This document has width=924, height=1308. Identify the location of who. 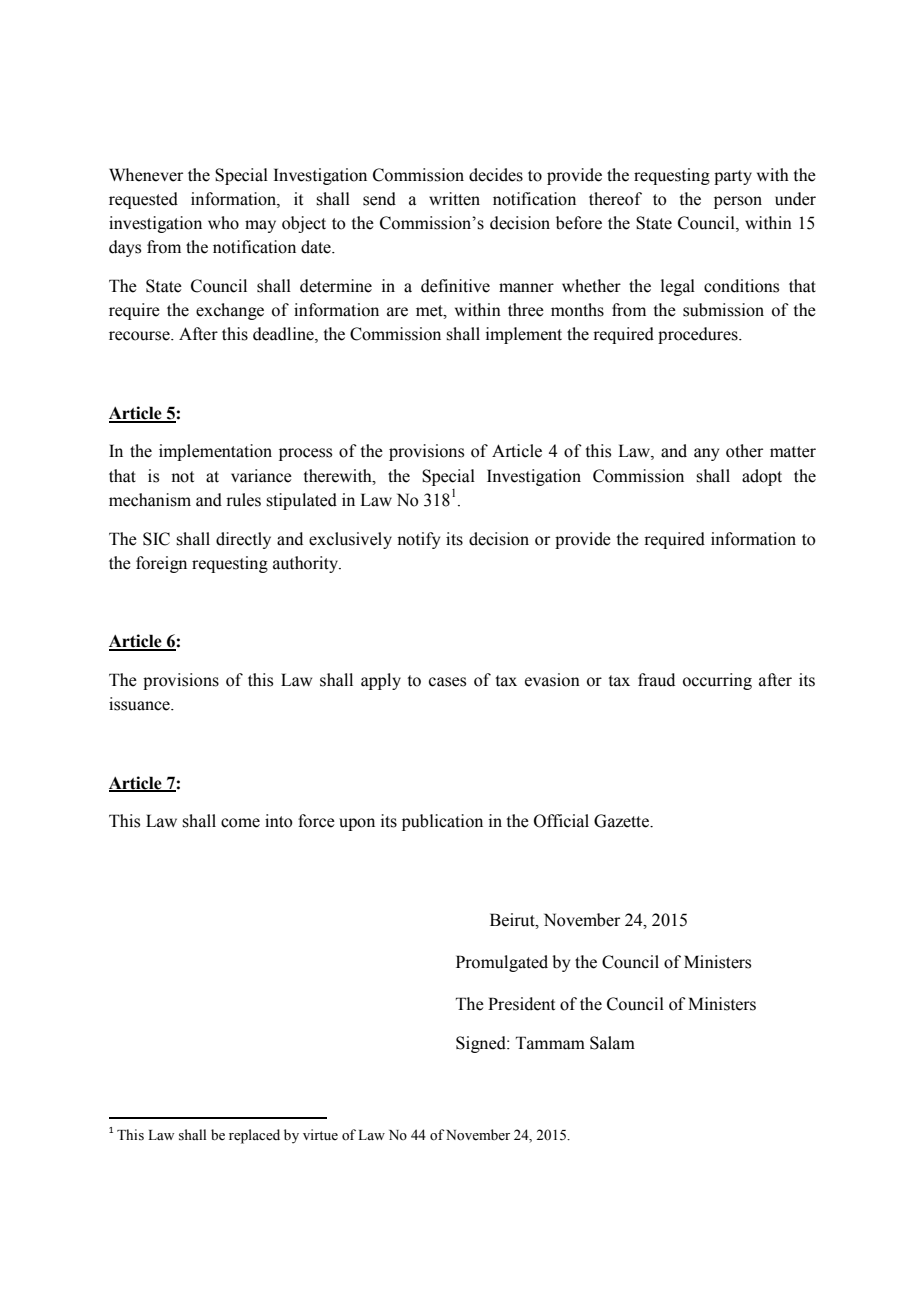
(223, 223).
